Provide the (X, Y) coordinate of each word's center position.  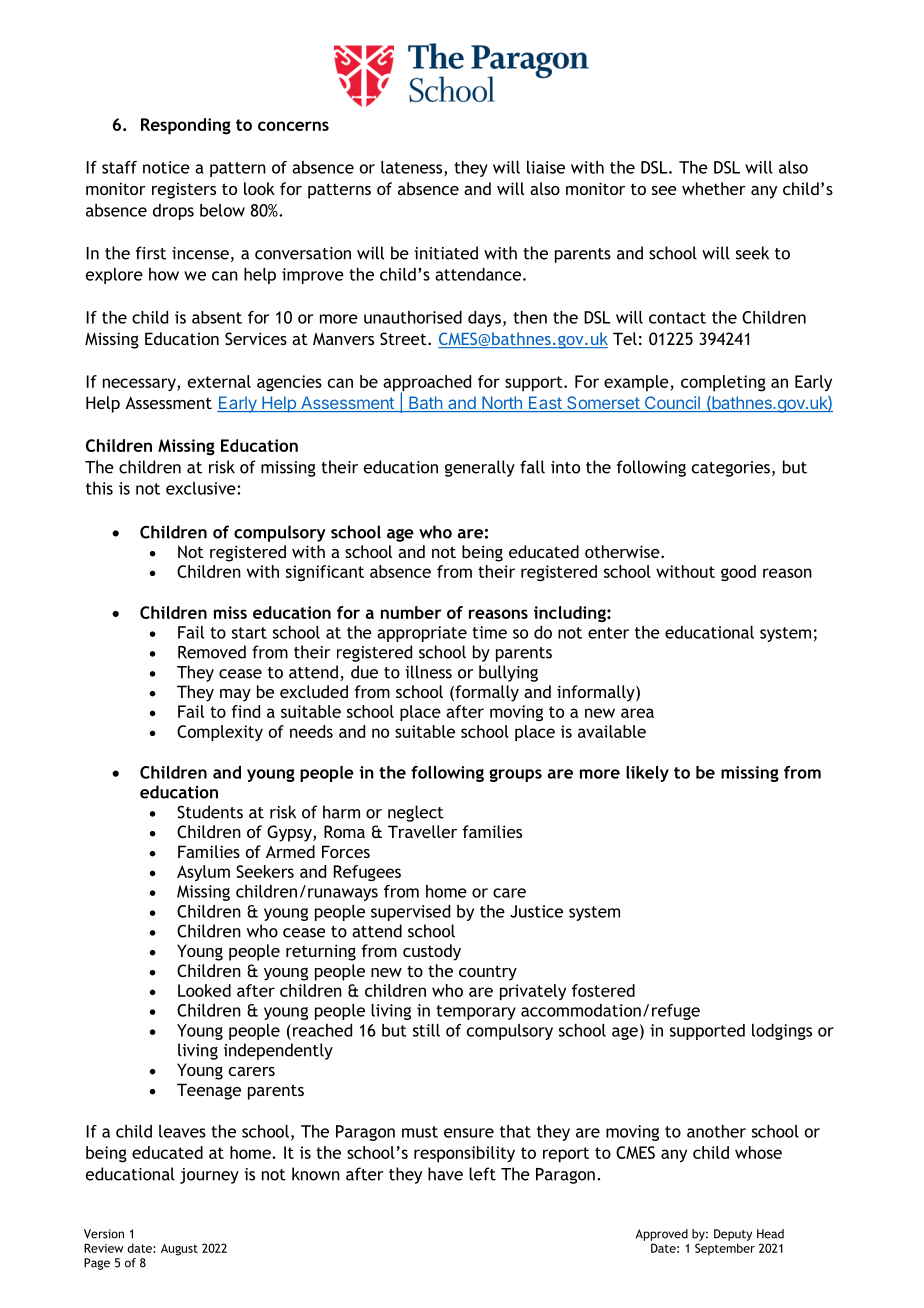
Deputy (733, 1235)
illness (428, 672)
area (637, 713)
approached (427, 384)
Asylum (203, 873)
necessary (140, 384)
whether (714, 188)
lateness (413, 168)
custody (432, 952)
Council (672, 404)
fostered (603, 990)
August (179, 1250)
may (235, 695)
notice (166, 167)
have (445, 1174)
